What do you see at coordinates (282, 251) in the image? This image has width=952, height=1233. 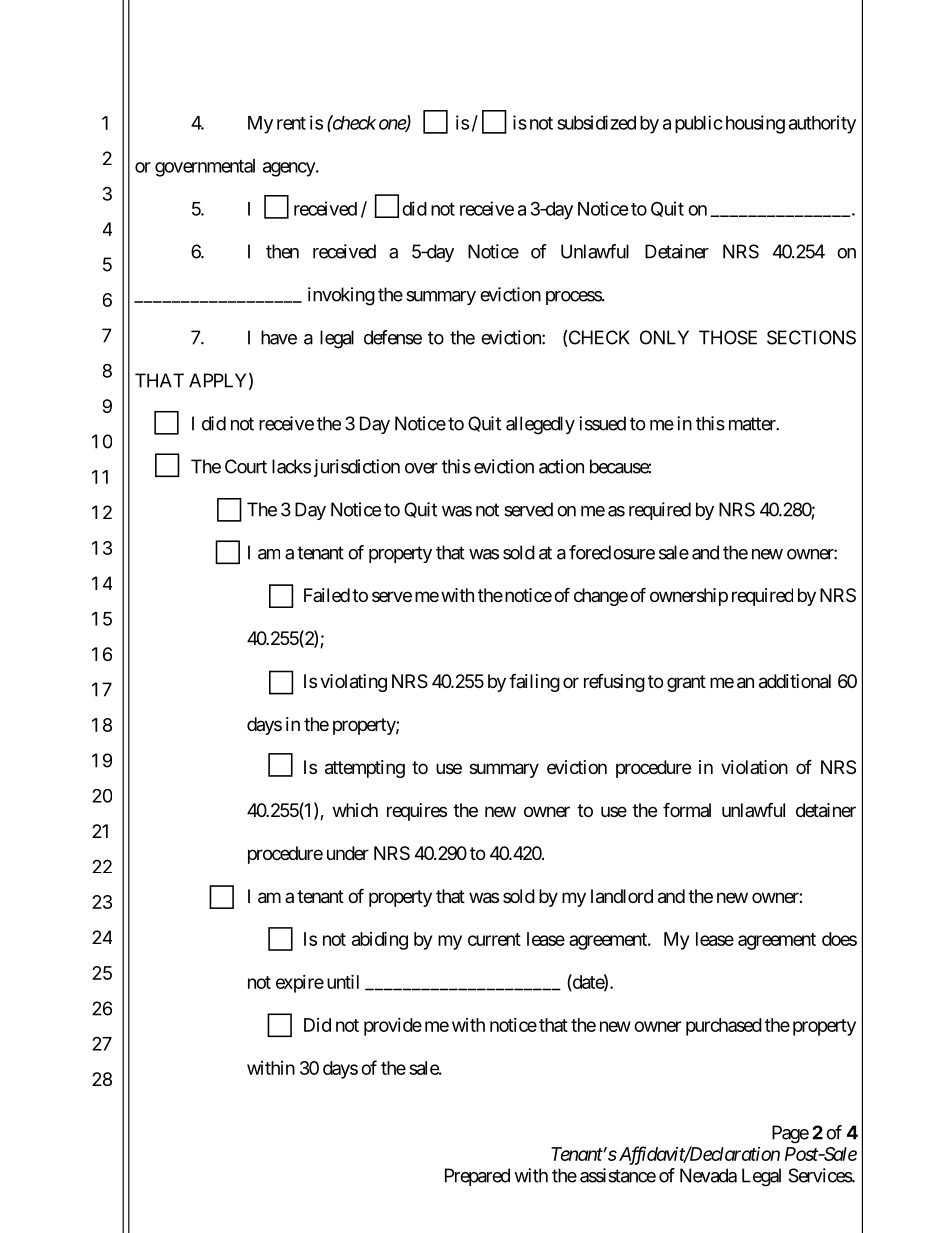 I see `then` at bounding box center [282, 251].
